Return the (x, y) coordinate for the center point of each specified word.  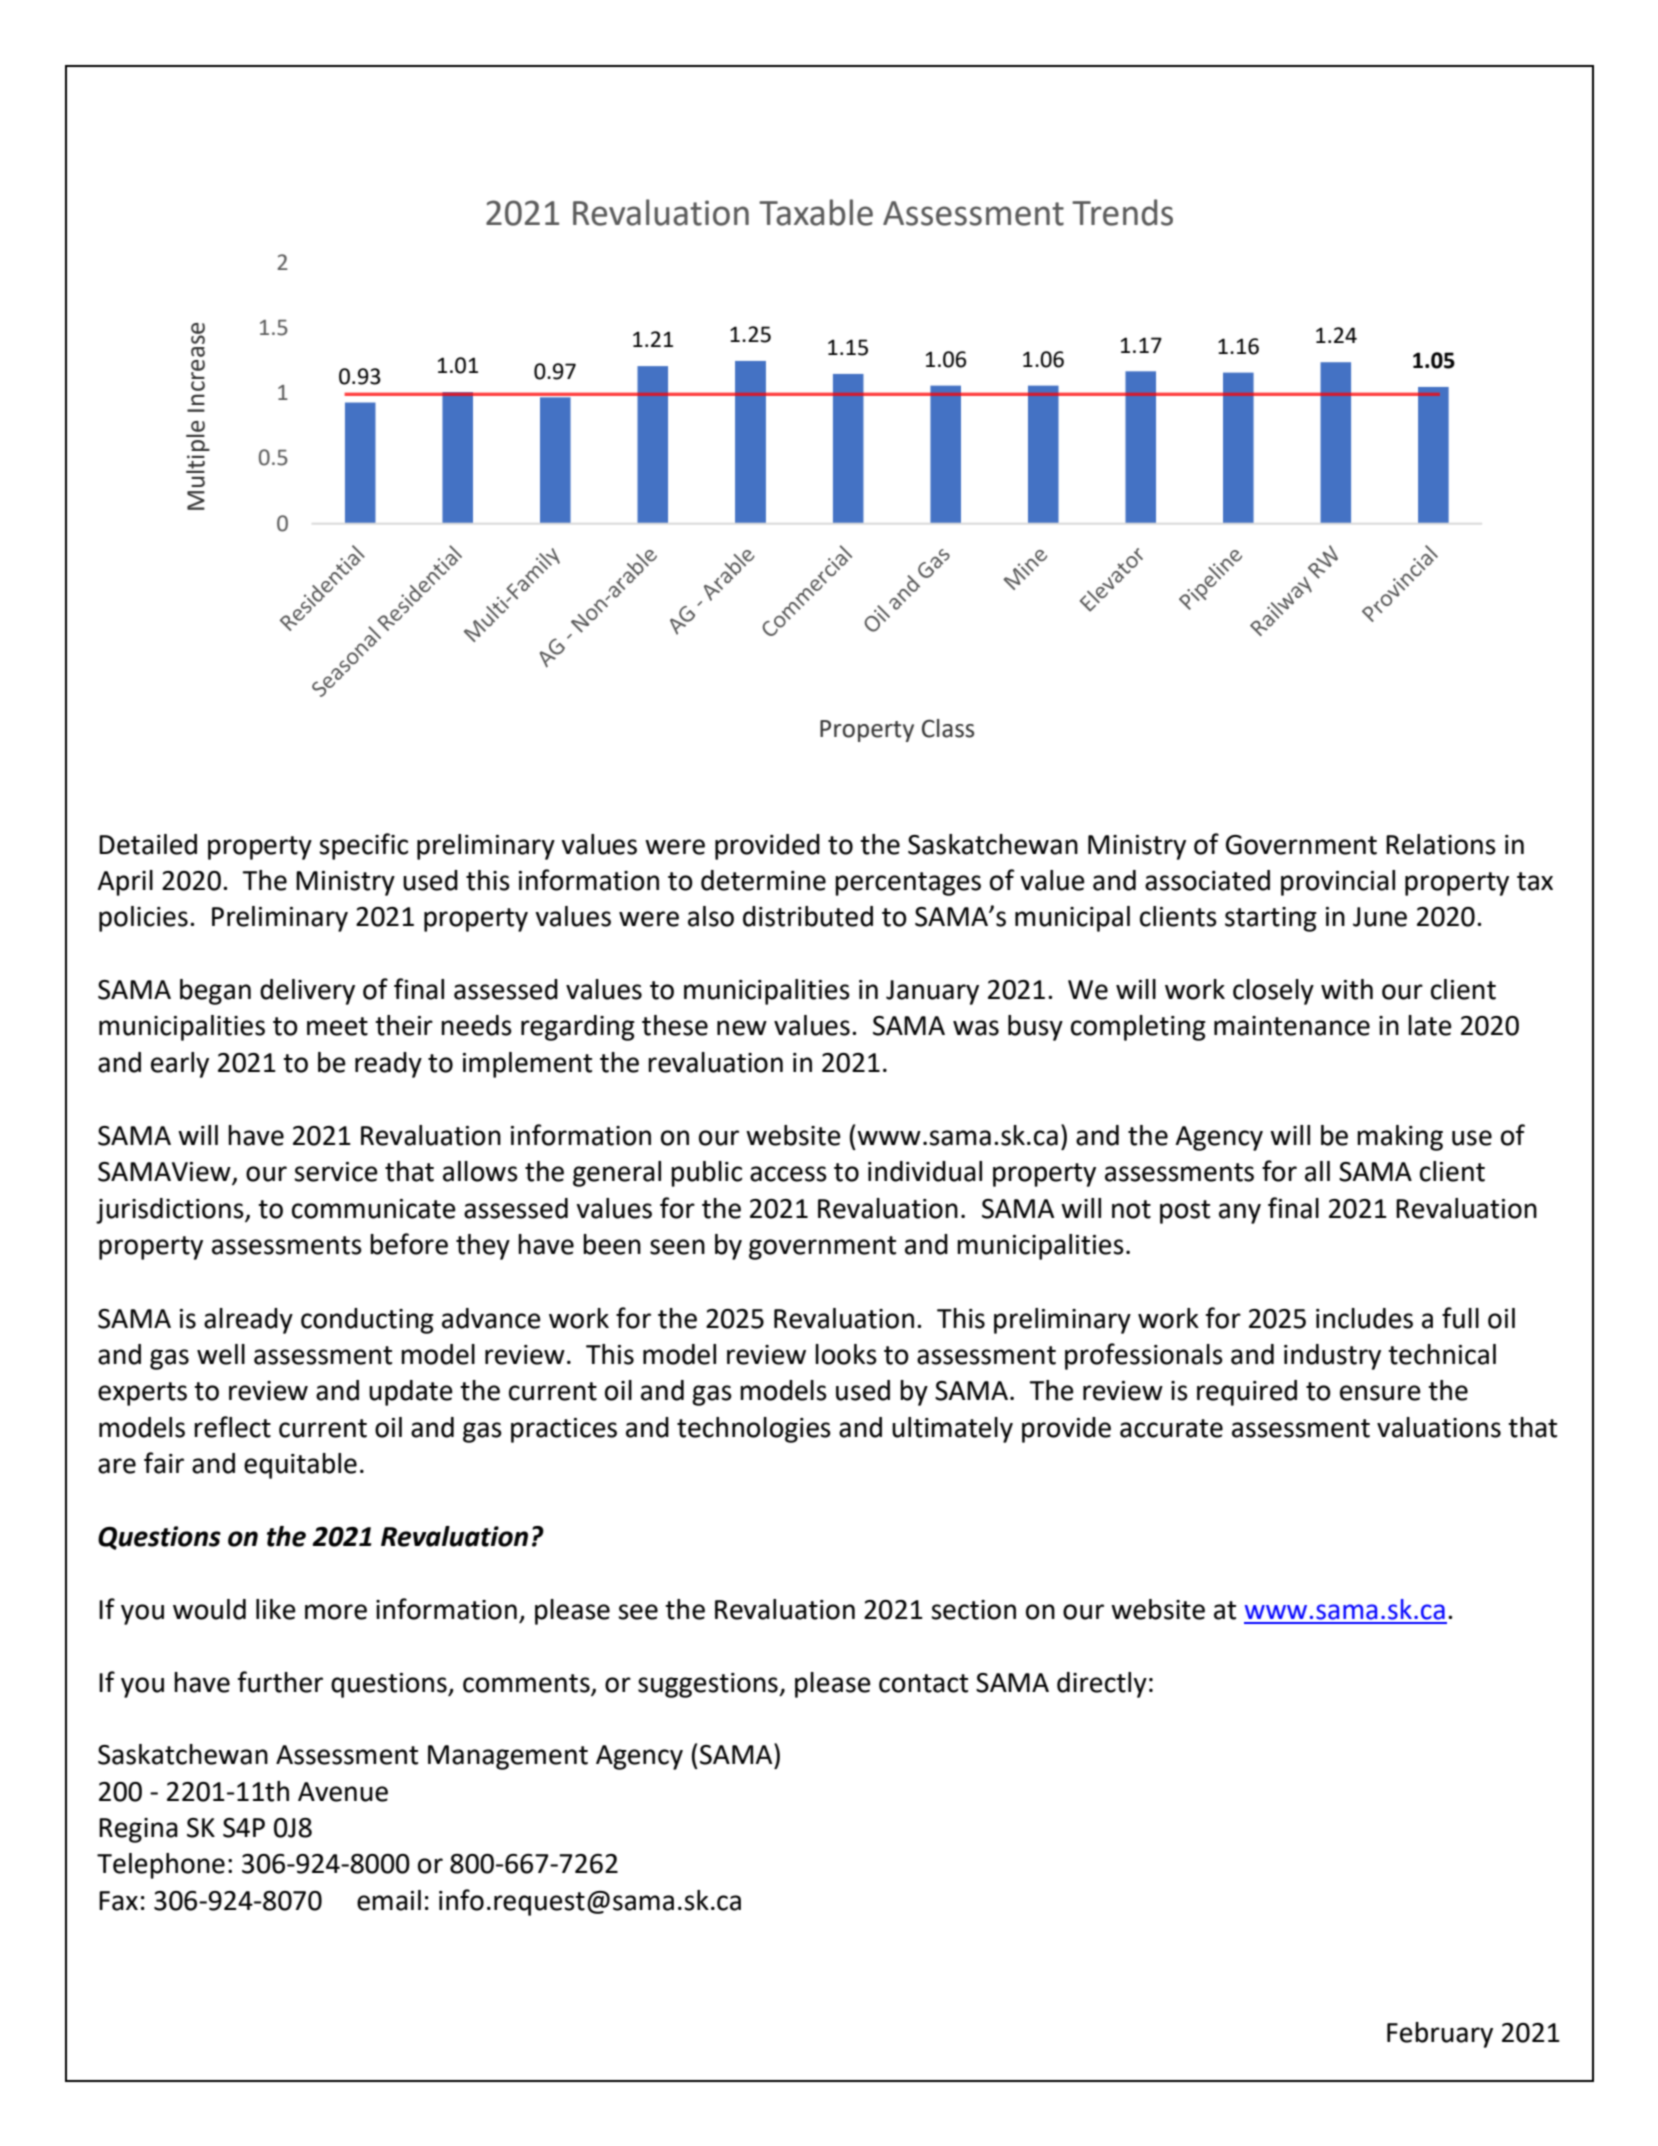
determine (763, 880)
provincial (1338, 883)
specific (363, 846)
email (389, 1900)
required (1247, 1393)
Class (948, 728)
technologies (754, 1430)
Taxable (816, 212)
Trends (1122, 212)
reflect (232, 1427)
